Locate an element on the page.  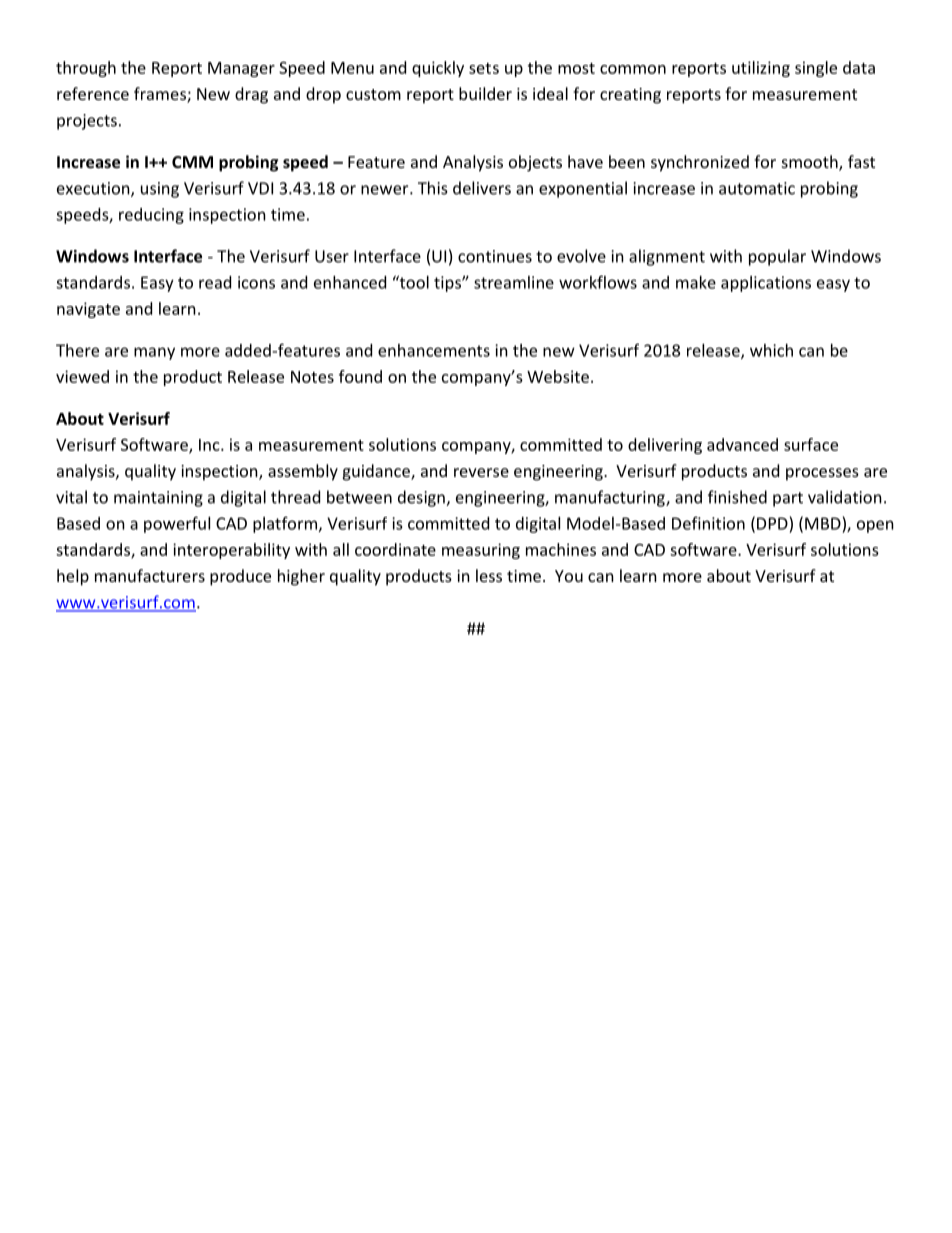
frames is located at coordinates (161, 95).
